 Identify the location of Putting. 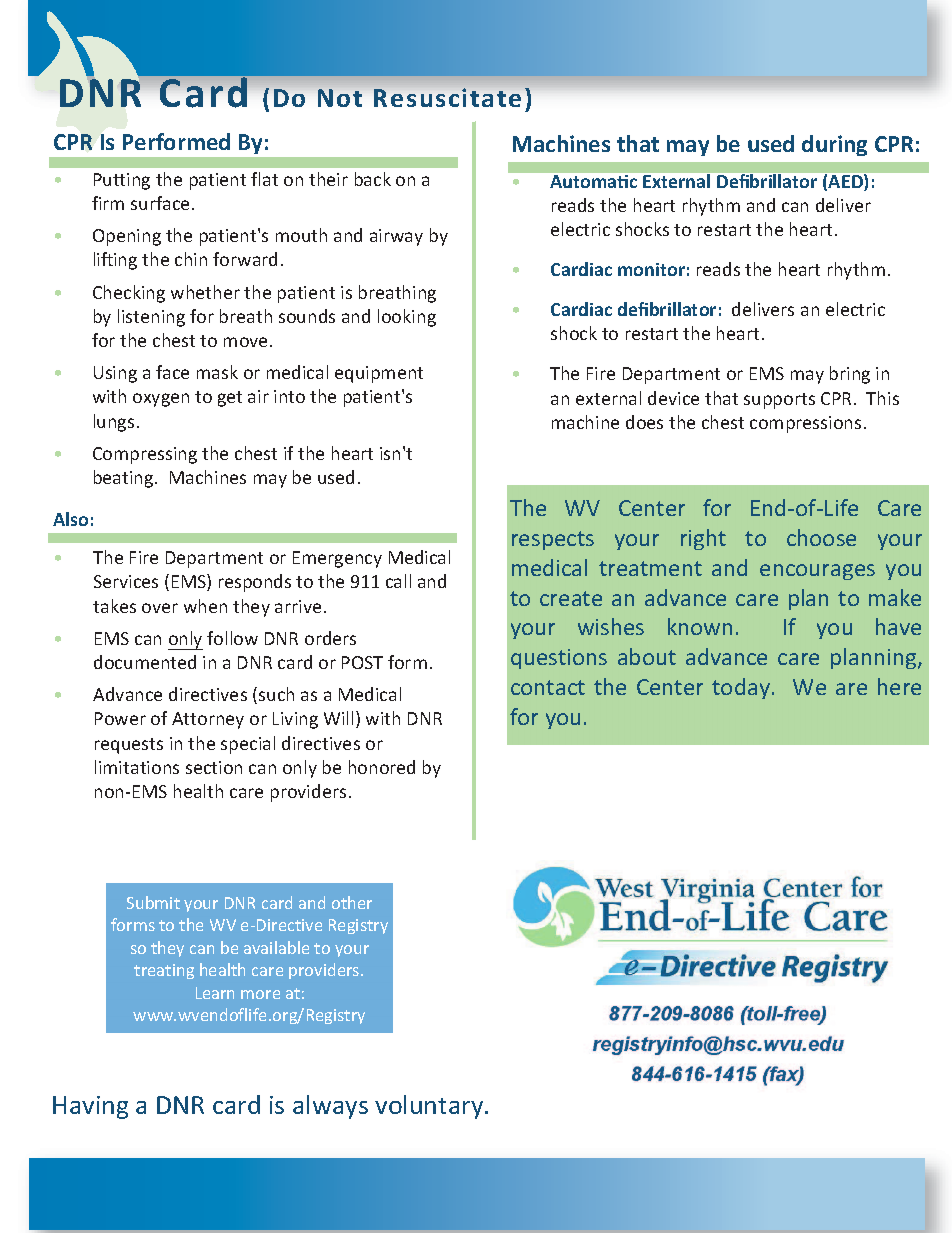
(122, 181).
